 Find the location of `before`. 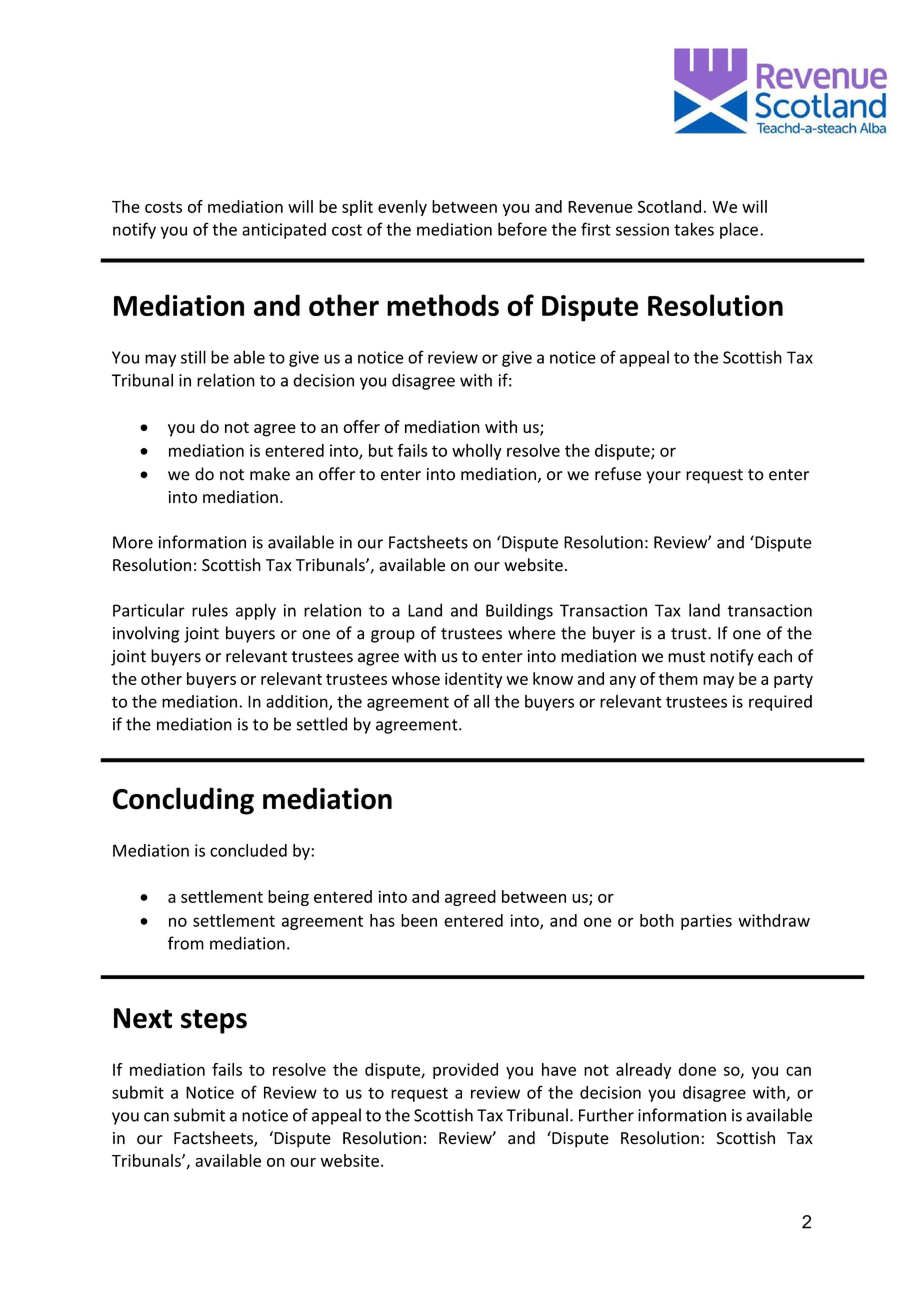

before is located at coordinates (522, 229).
